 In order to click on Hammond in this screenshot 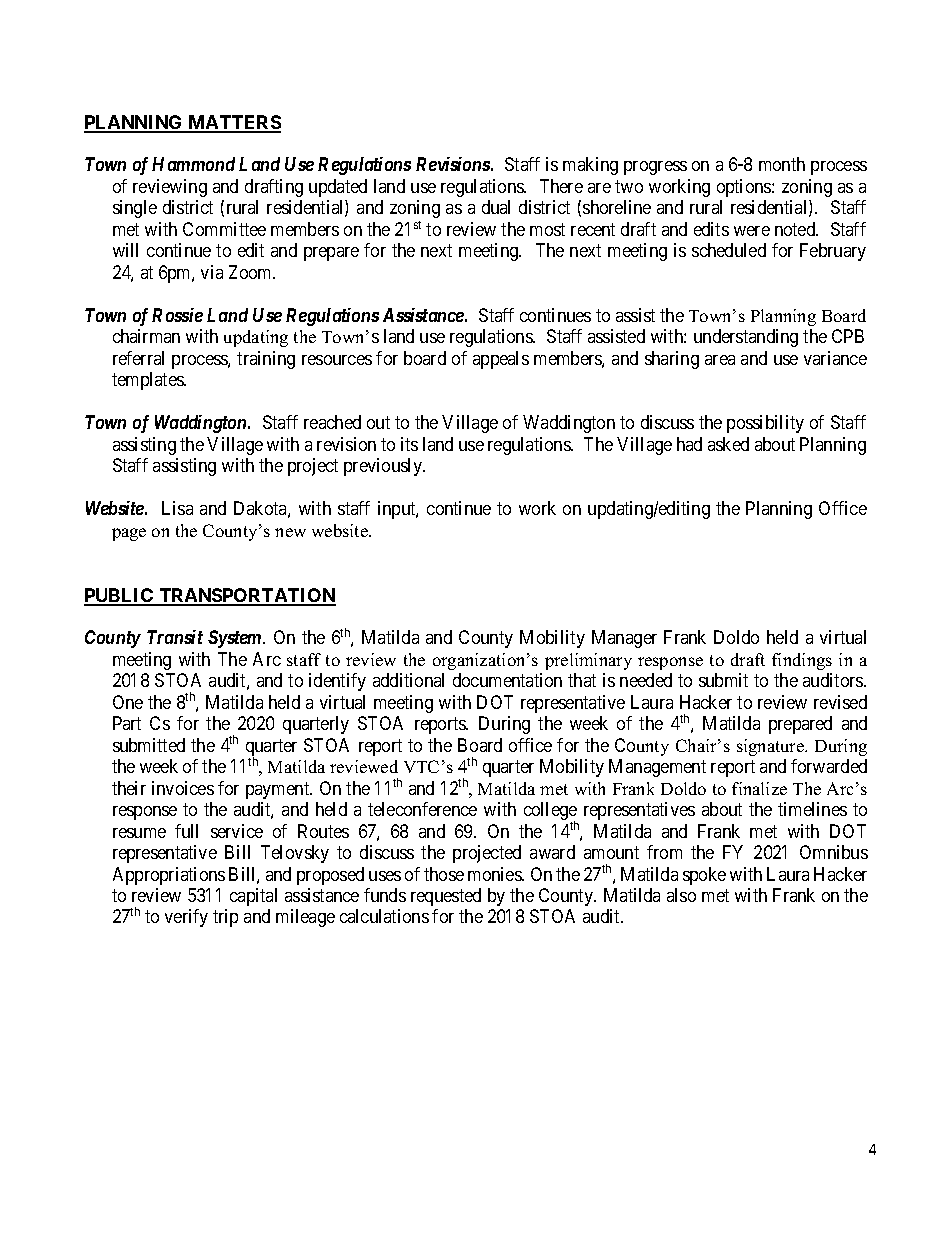, I will do `click(193, 164)`.
